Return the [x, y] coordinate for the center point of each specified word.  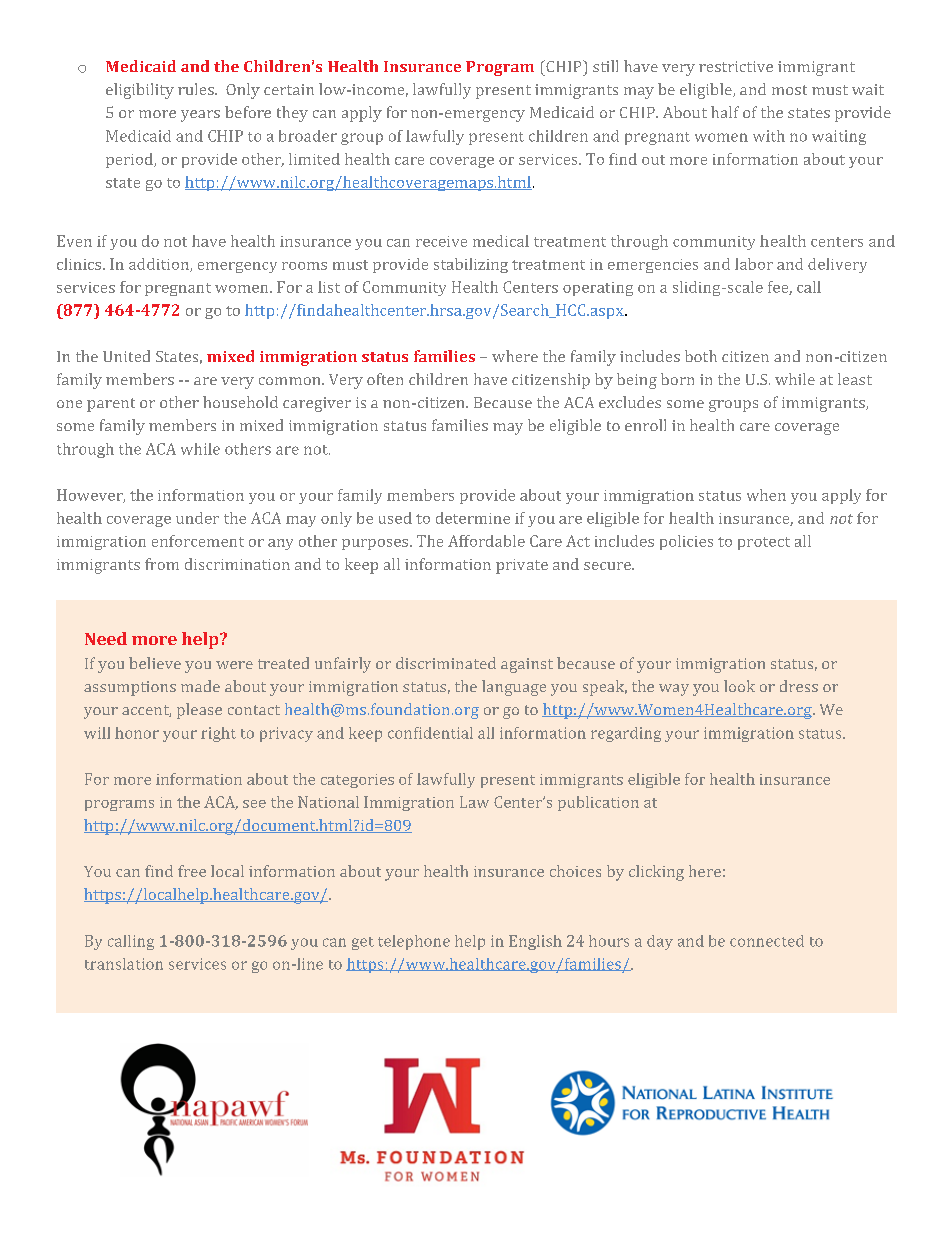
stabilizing [471, 265]
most [789, 90]
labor [754, 264]
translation [124, 964]
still [605, 66]
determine [473, 518]
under [197, 518]
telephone [414, 942]
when [766, 495]
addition [160, 265]
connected [767, 941]
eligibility [140, 91]
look [739, 686]
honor [137, 733]
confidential [430, 733]
